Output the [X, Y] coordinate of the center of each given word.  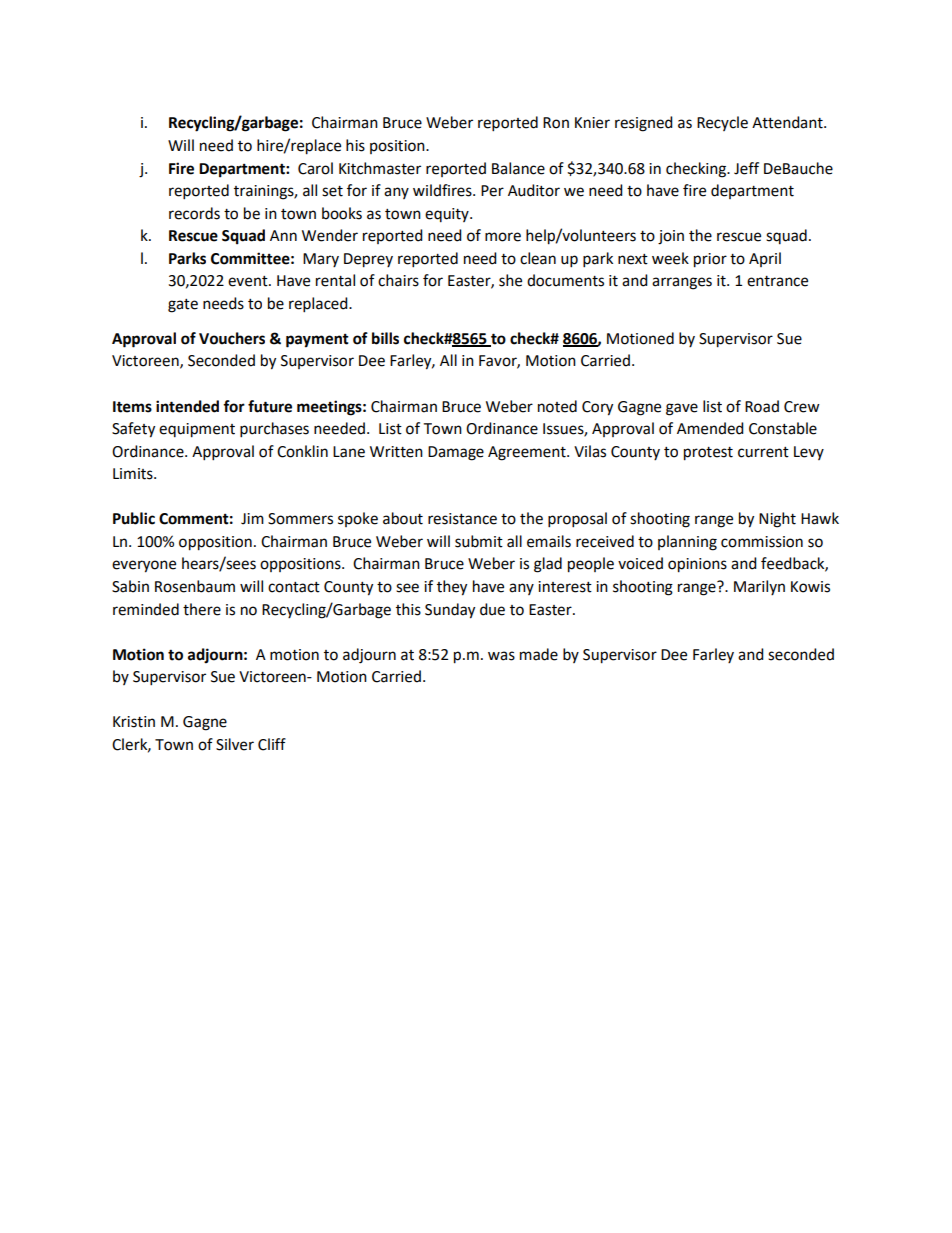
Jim [252, 519]
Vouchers [232, 338]
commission [762, 542]
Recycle [722, 123]
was [501, 656]
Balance [518, 168]
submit [479, 541]
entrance [777, 281]
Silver [235, 744]
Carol [315, 168]
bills [385, 338]
